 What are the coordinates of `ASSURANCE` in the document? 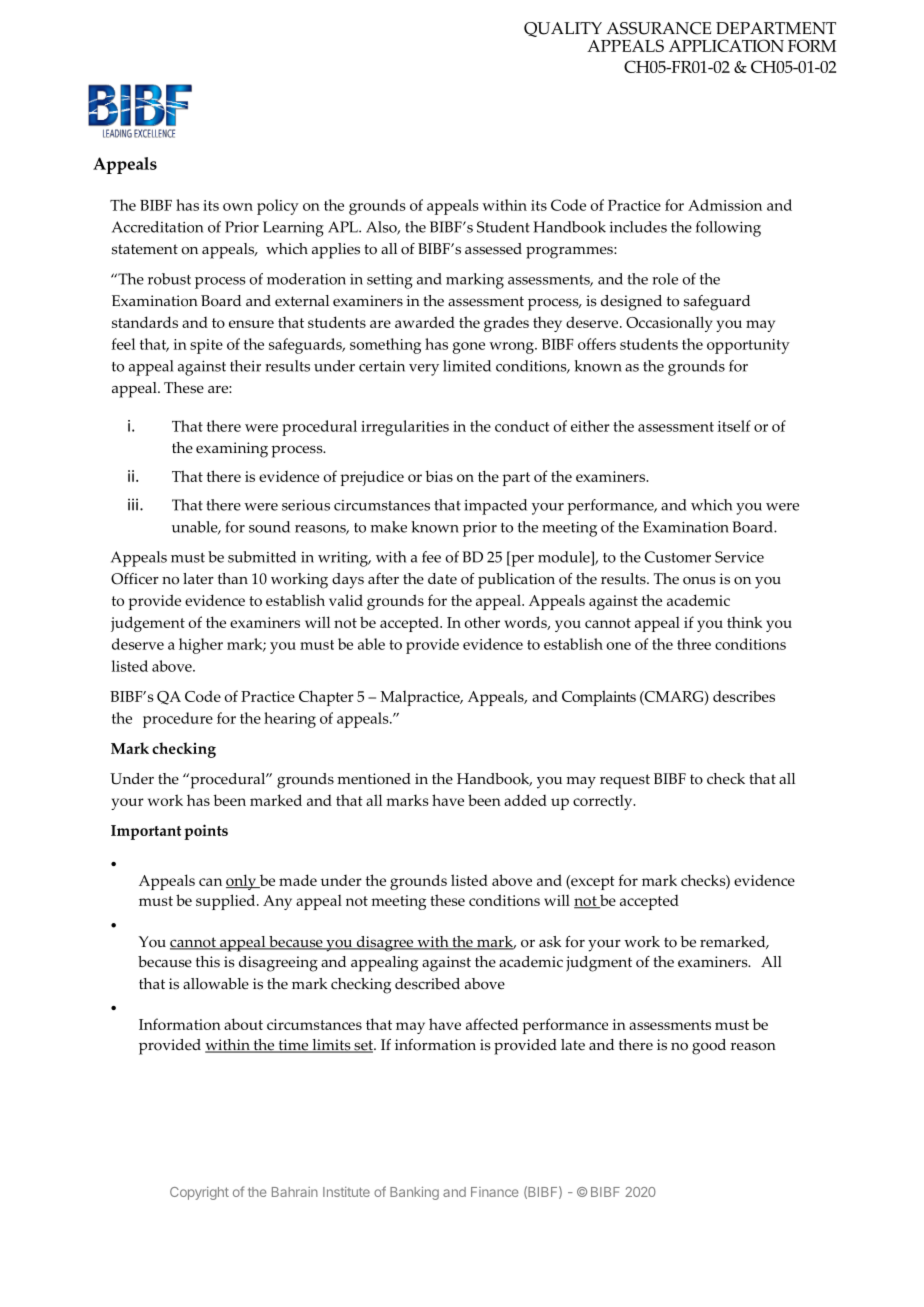 It's located at (658, 28).
